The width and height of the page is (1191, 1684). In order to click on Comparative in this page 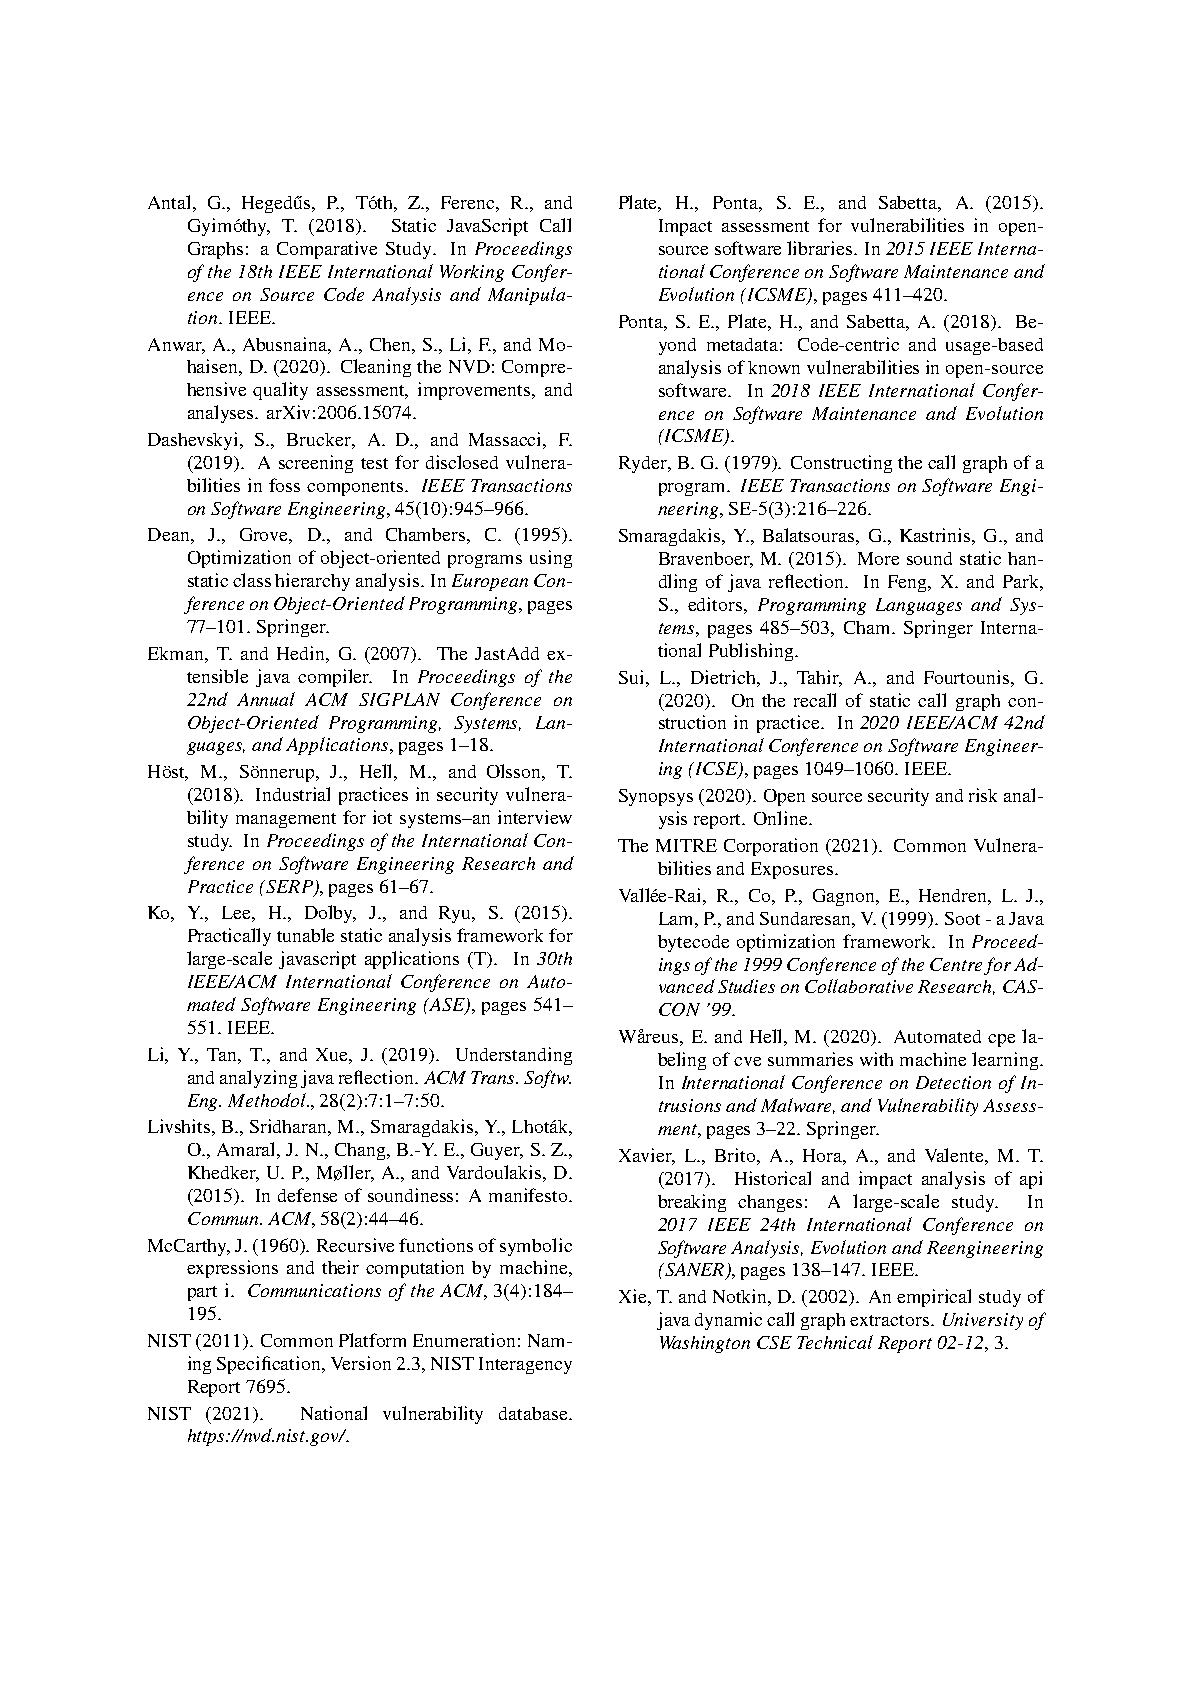, I will do `click(327, 250)`.
